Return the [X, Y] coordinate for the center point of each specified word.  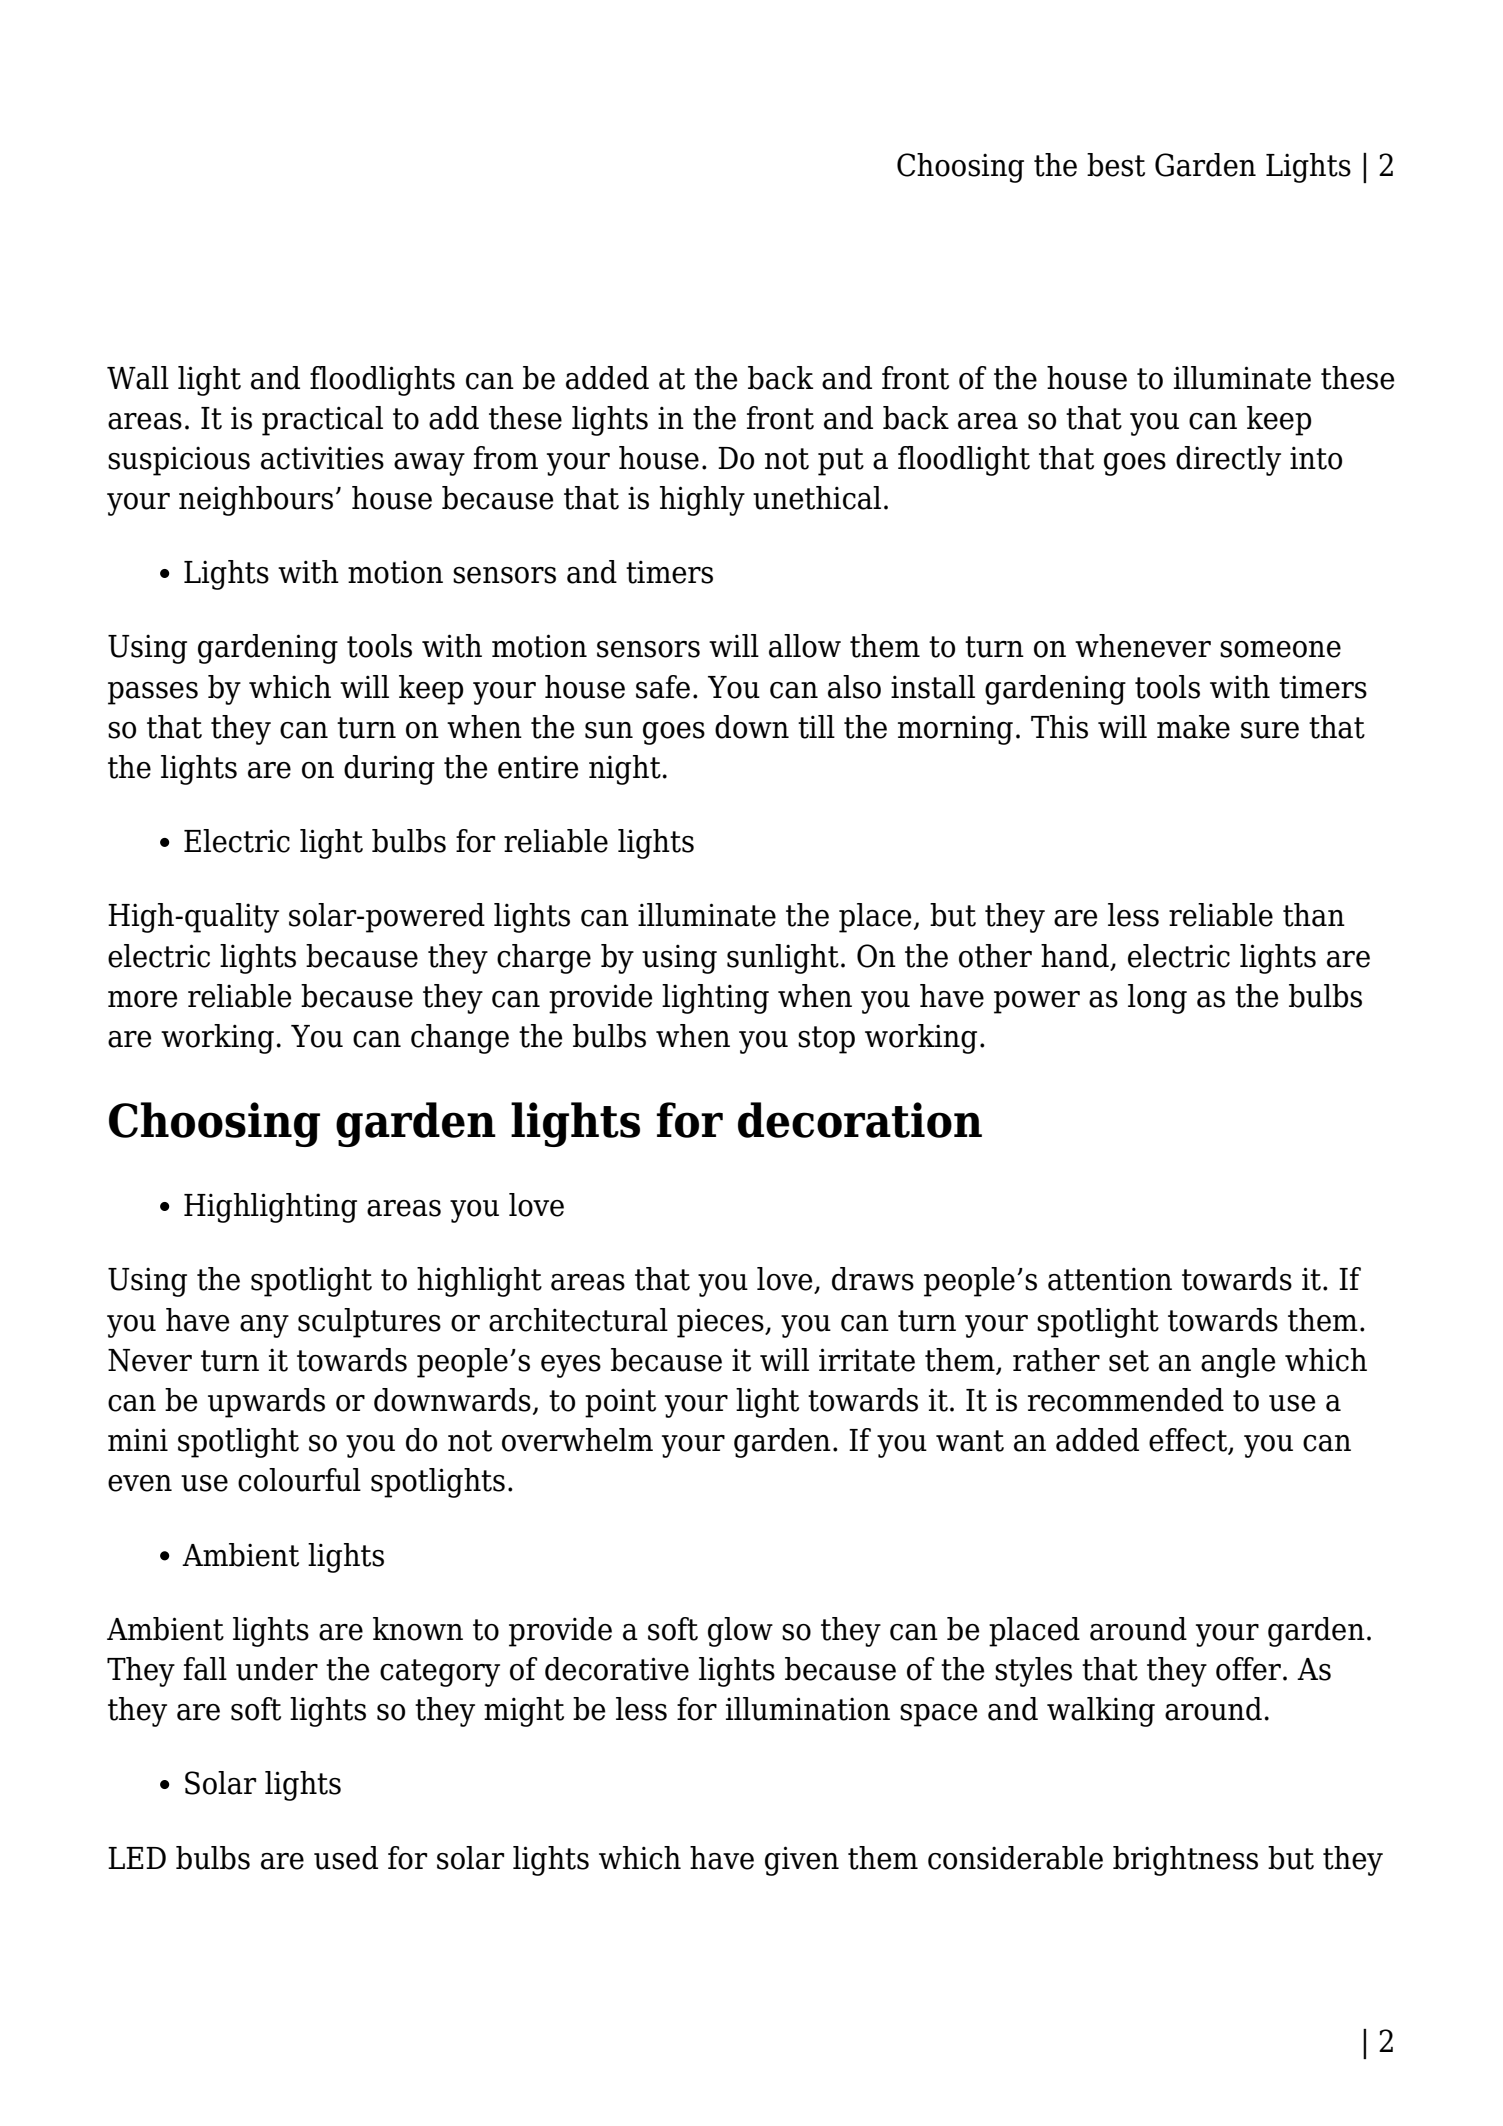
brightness [1185, 1861]
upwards [266, 1403]
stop [826, 1040]
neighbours [256, 501]
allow [805, 646]
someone [1280, 649]
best [1116, 165]
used [346, 1858]
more [143, 999]
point [620, 1403]
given [802, 1861]
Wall [138, 378]
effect [1189, 1441]
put [841, 462]
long [1157, 999]
